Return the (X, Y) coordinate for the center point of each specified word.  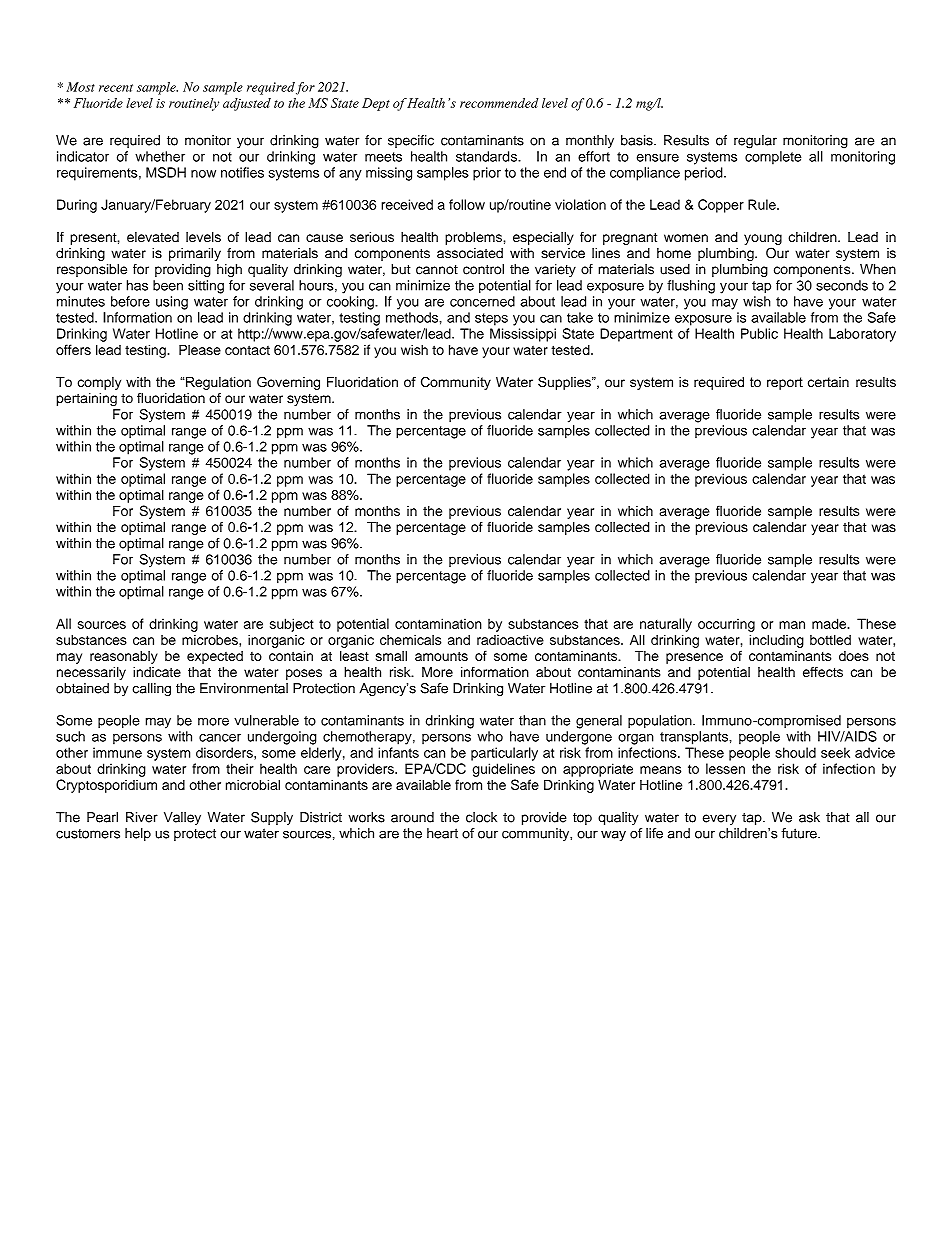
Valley (182, 818)
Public (759, 333)
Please (200, 349)
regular (755, 142)
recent (116, 88)
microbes (211, 639)
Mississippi (523, 335)
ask (809, 817)
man (792, 625)
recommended (499, 103)
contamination (438, 623)
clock (481, 817)
